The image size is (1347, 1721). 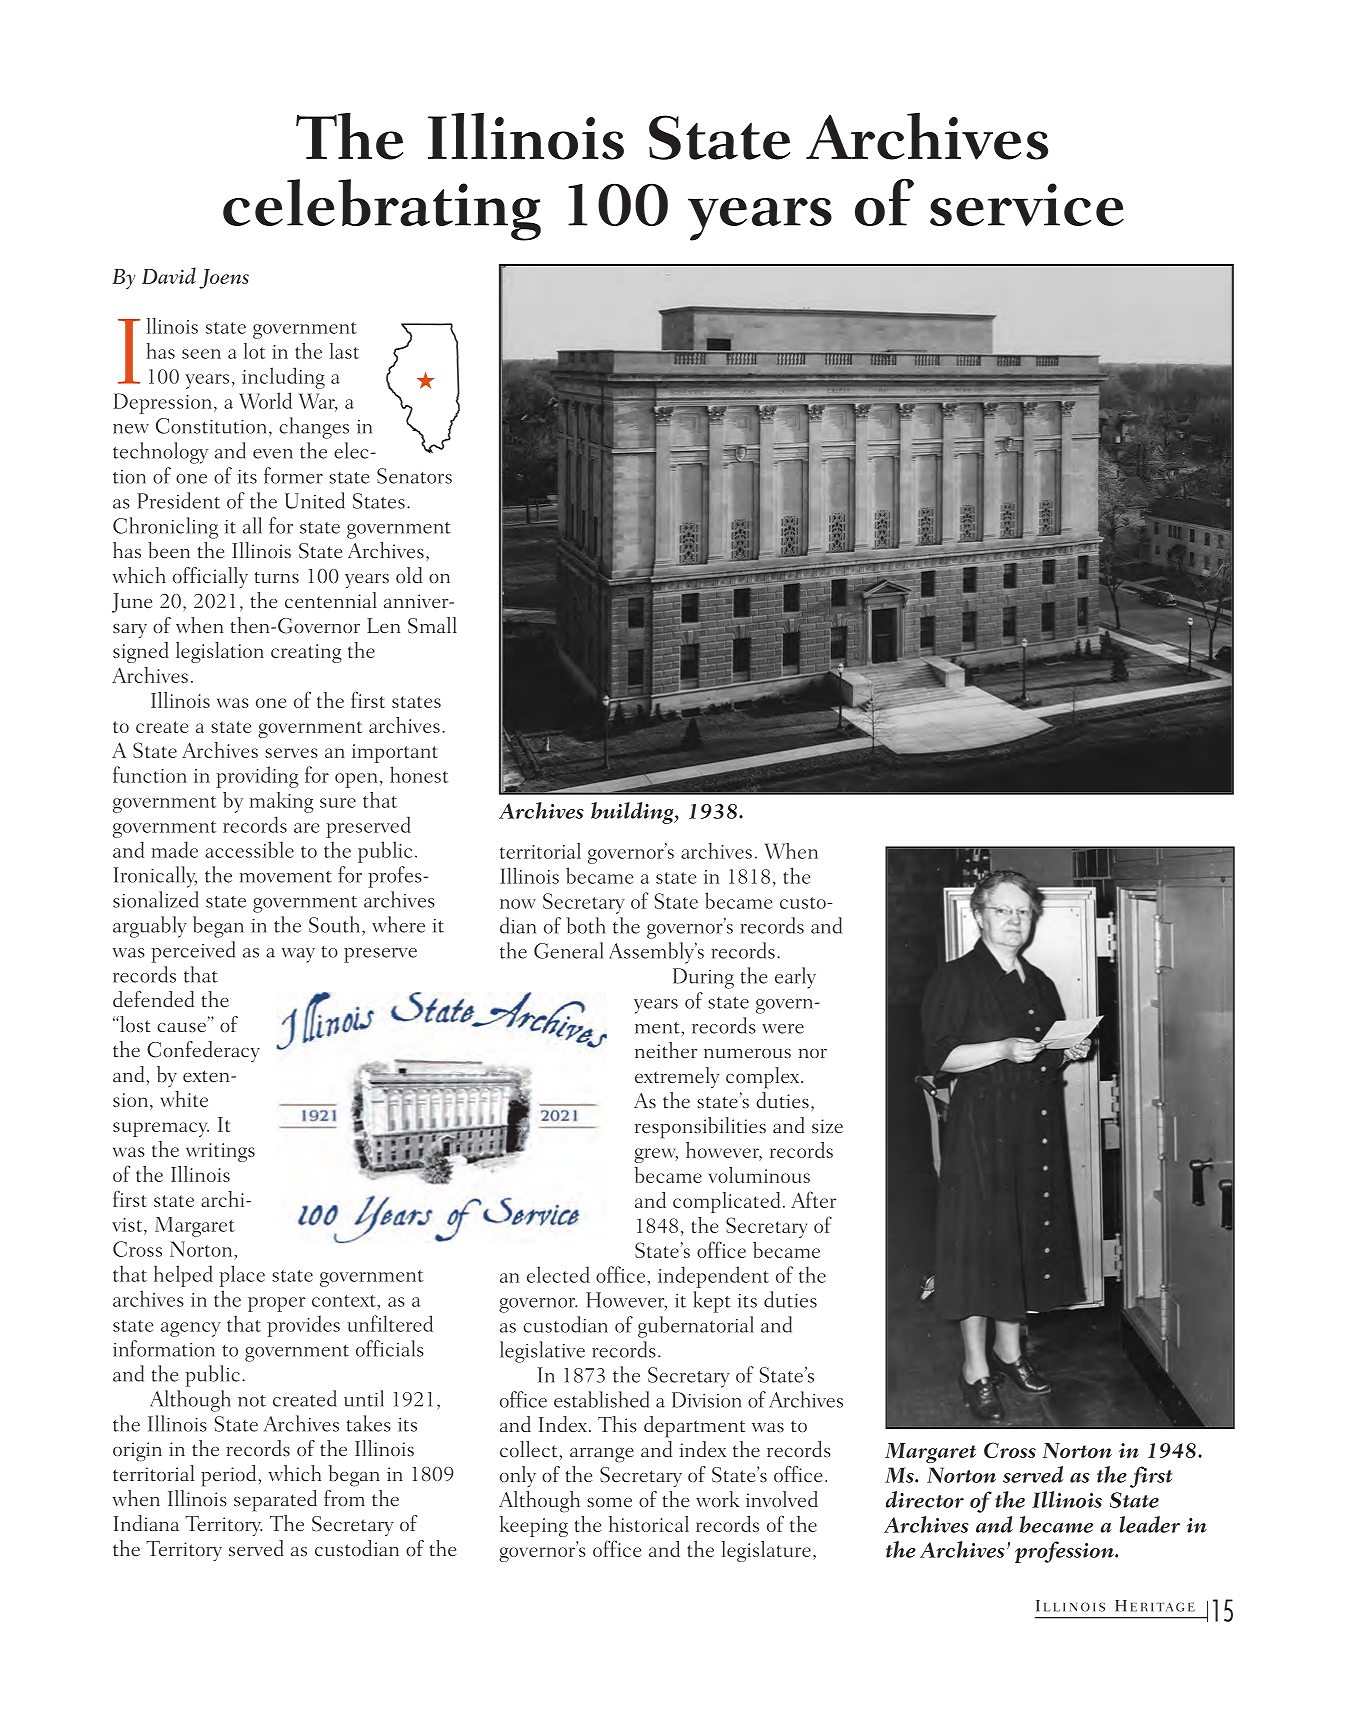 What do you see at coordinates (382, 210) in the screenshot?
I see `celebrating` at bounding box center [382, 210].
